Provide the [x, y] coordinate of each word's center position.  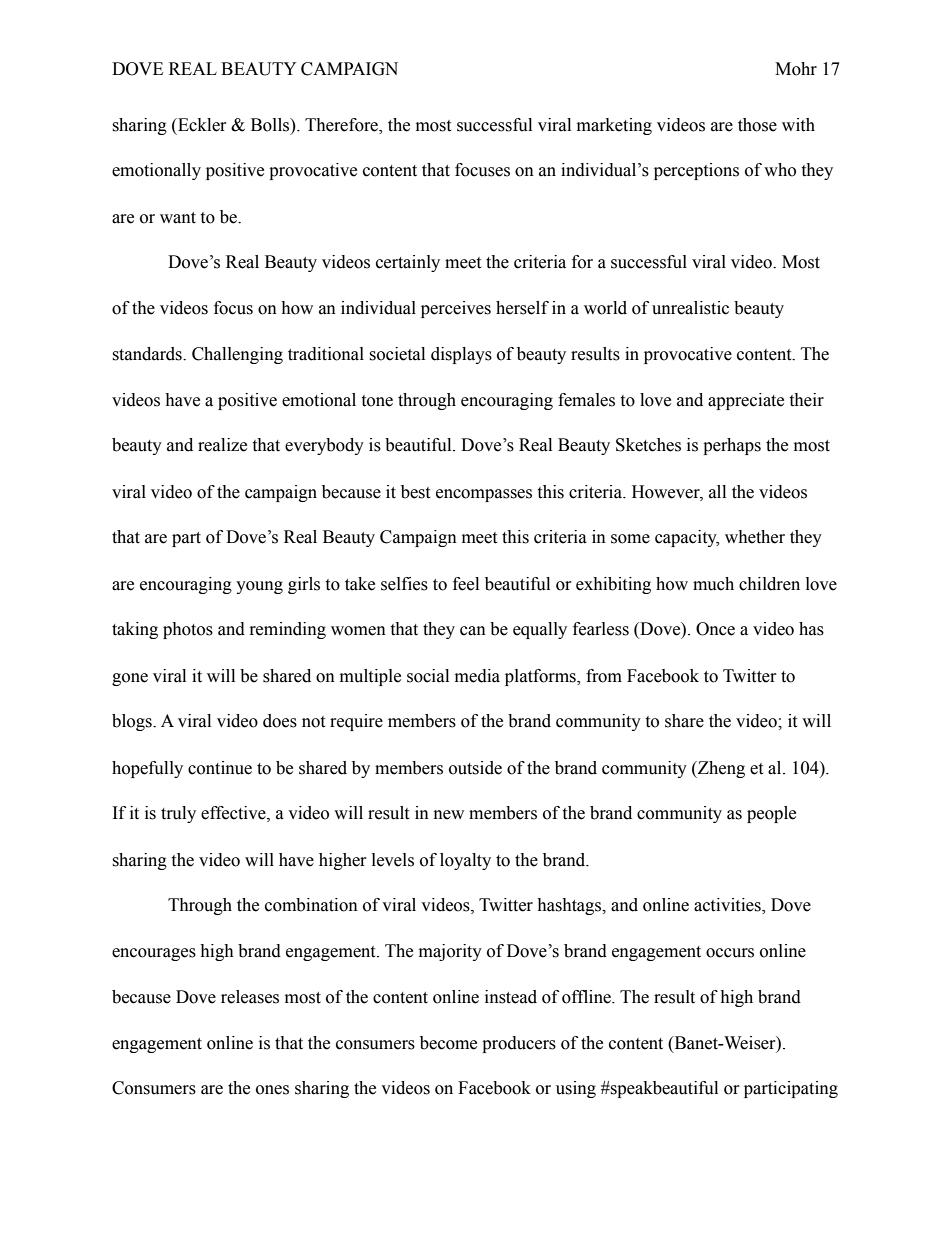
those [757, 125]
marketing [614, 126]
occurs [730, 953]
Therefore [343, 125]
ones [272, 1090]
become [448, 1043]
